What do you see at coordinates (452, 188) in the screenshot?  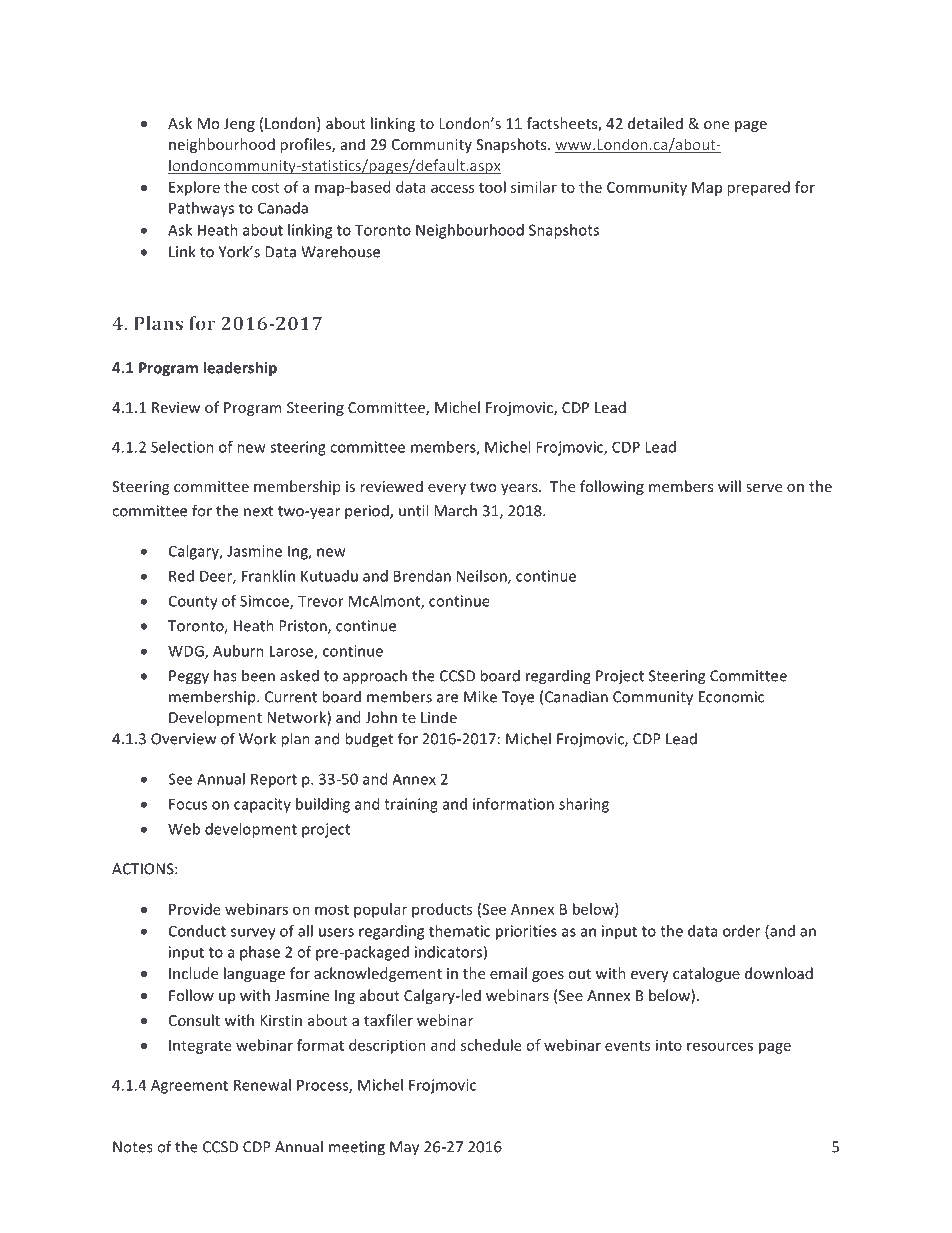 I see `access` at bounding box center [452, 188].
